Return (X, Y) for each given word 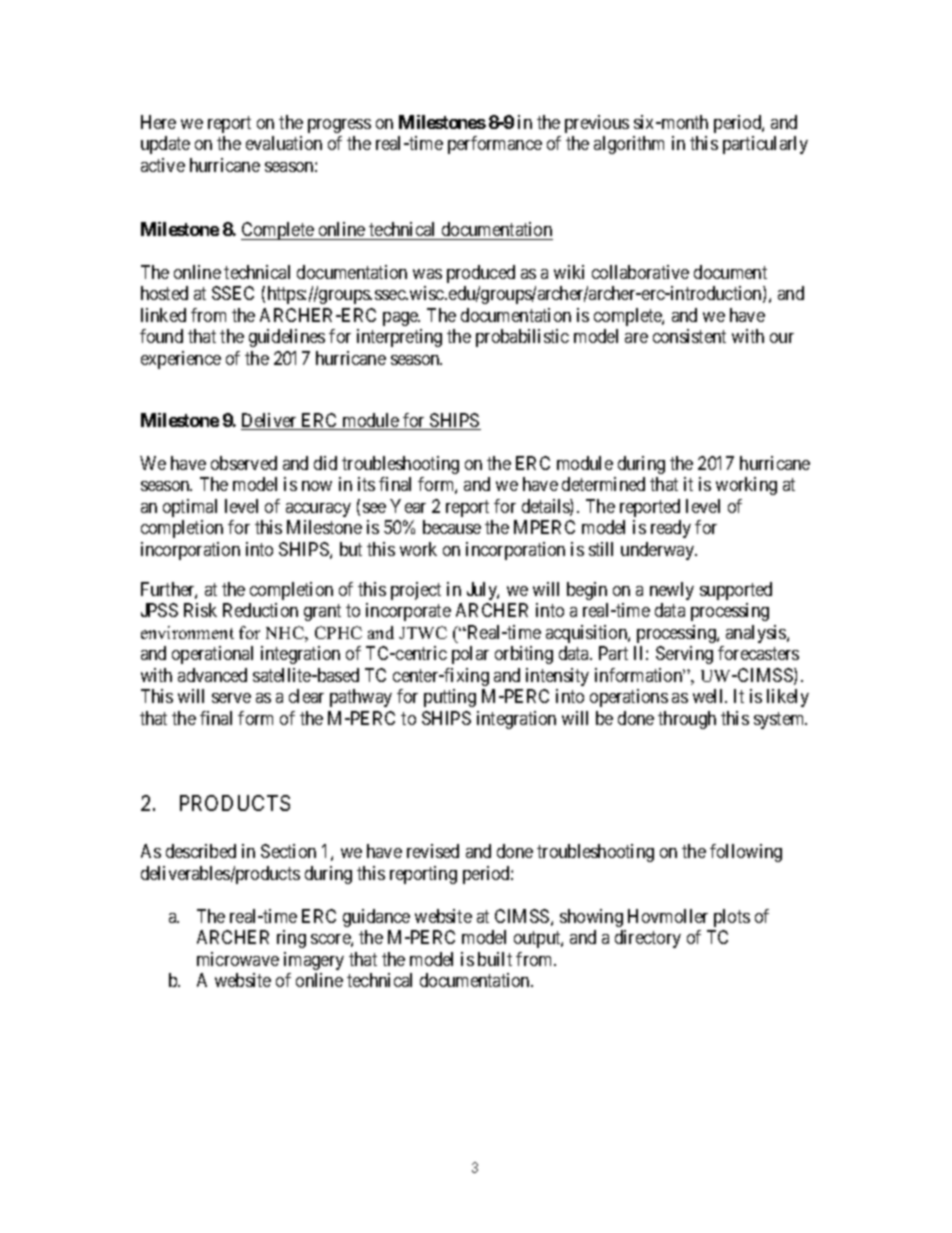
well (709, 696)
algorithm (629, 145)
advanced (212, 675)
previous (597, 124)
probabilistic (522, 338)
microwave (238, 959)
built (495, 959)
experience (181, 360)
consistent (689, 336)
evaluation (284, 143)
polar (470, 655)
